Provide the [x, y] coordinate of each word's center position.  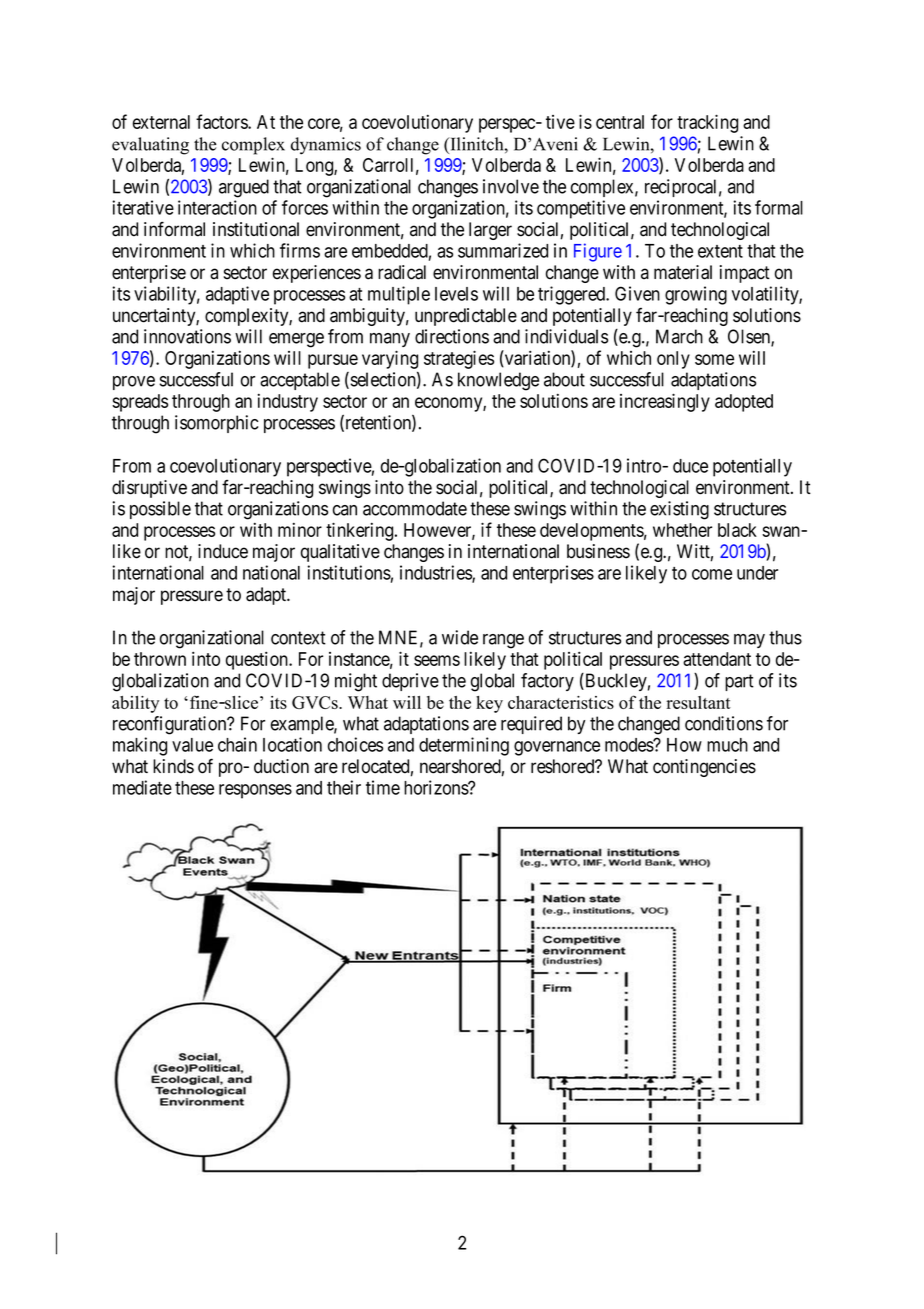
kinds [173, 766]
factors [222, 121]
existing [679, 510]
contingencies [704, 768]
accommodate [415, 508]
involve [511, 186]
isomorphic [216, 424]
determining [464, 746]
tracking [707, 123]
